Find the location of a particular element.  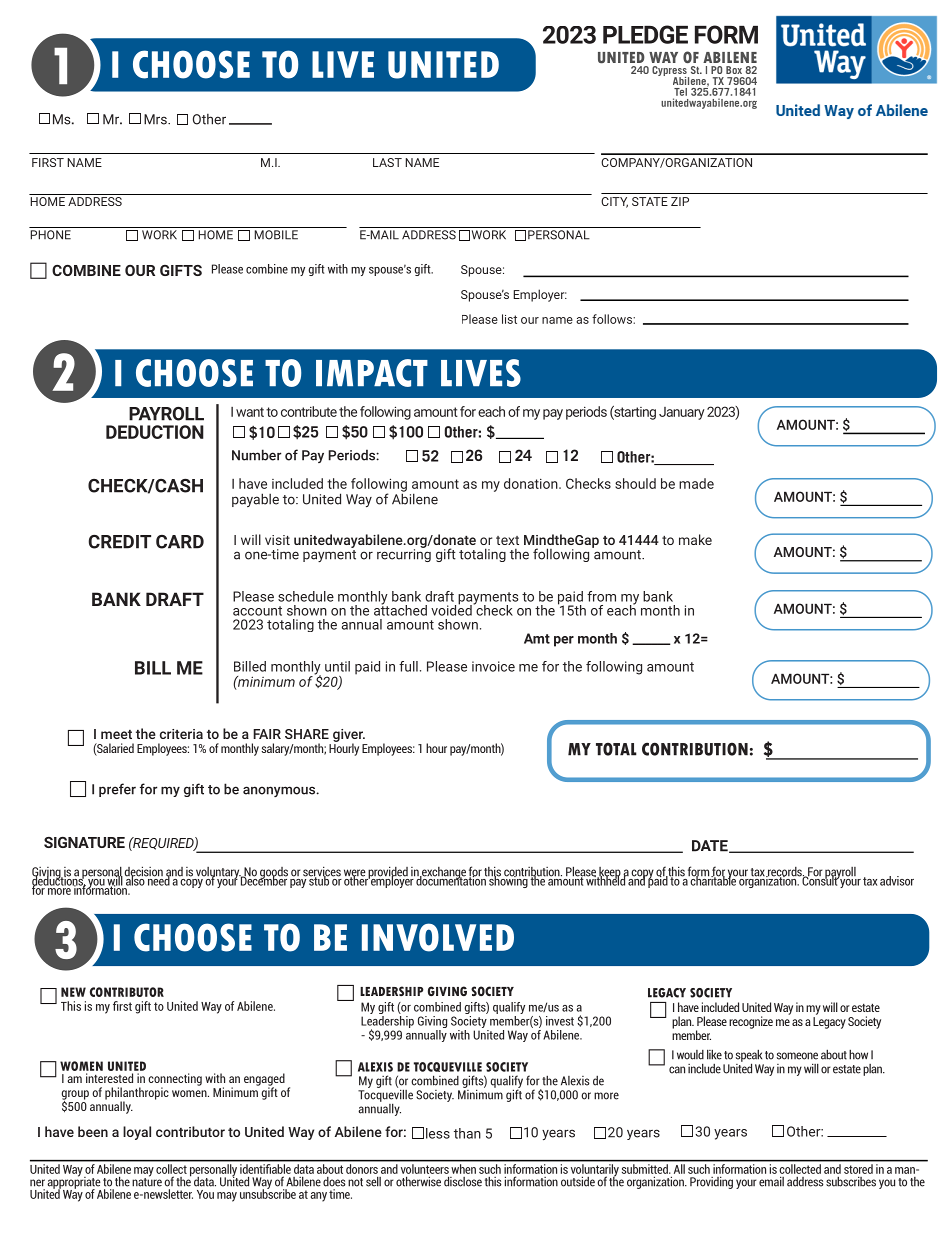

someone is located at coordinates (797, 1056).
